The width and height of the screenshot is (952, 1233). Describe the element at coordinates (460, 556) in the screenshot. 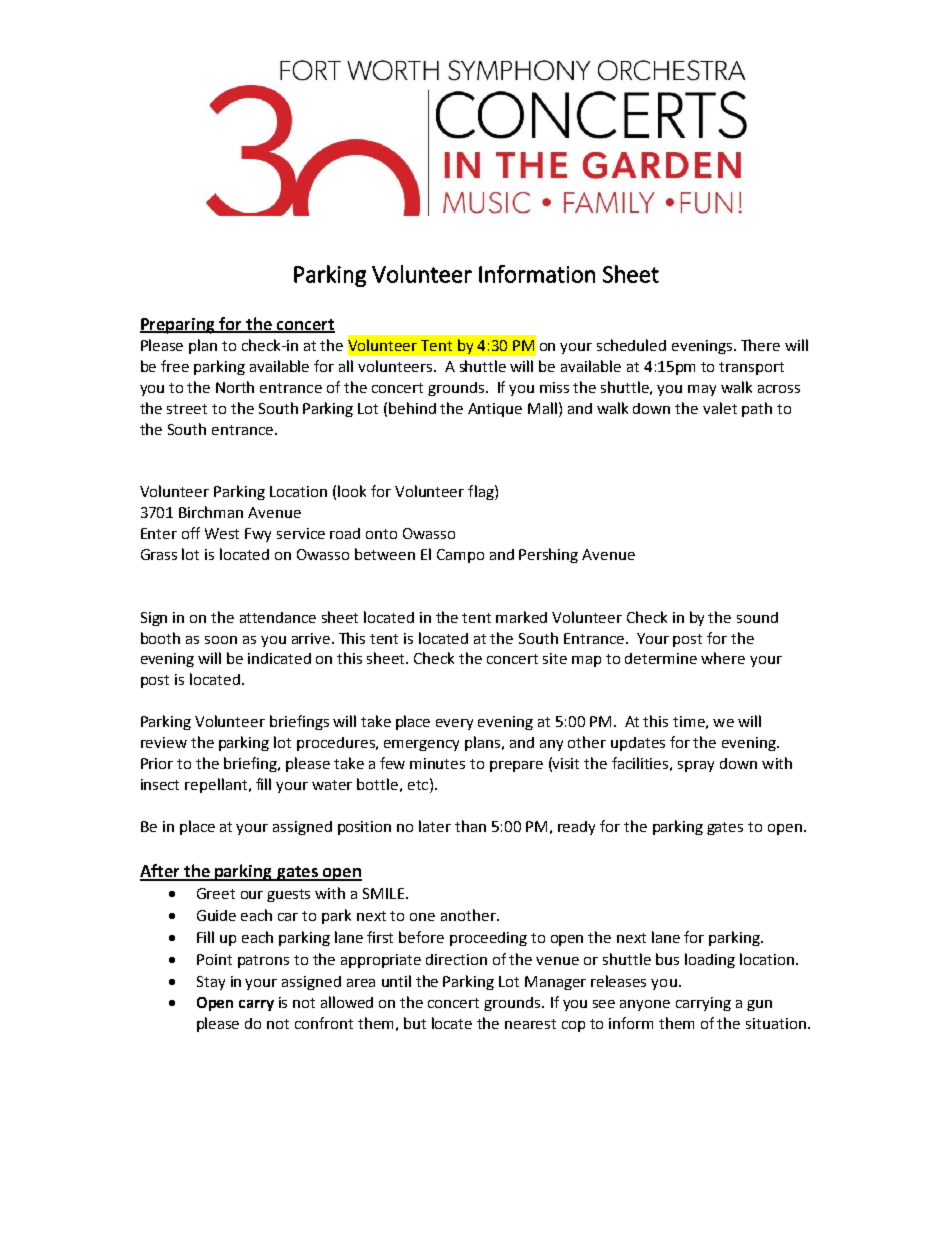

I see `Campo` at that location.
